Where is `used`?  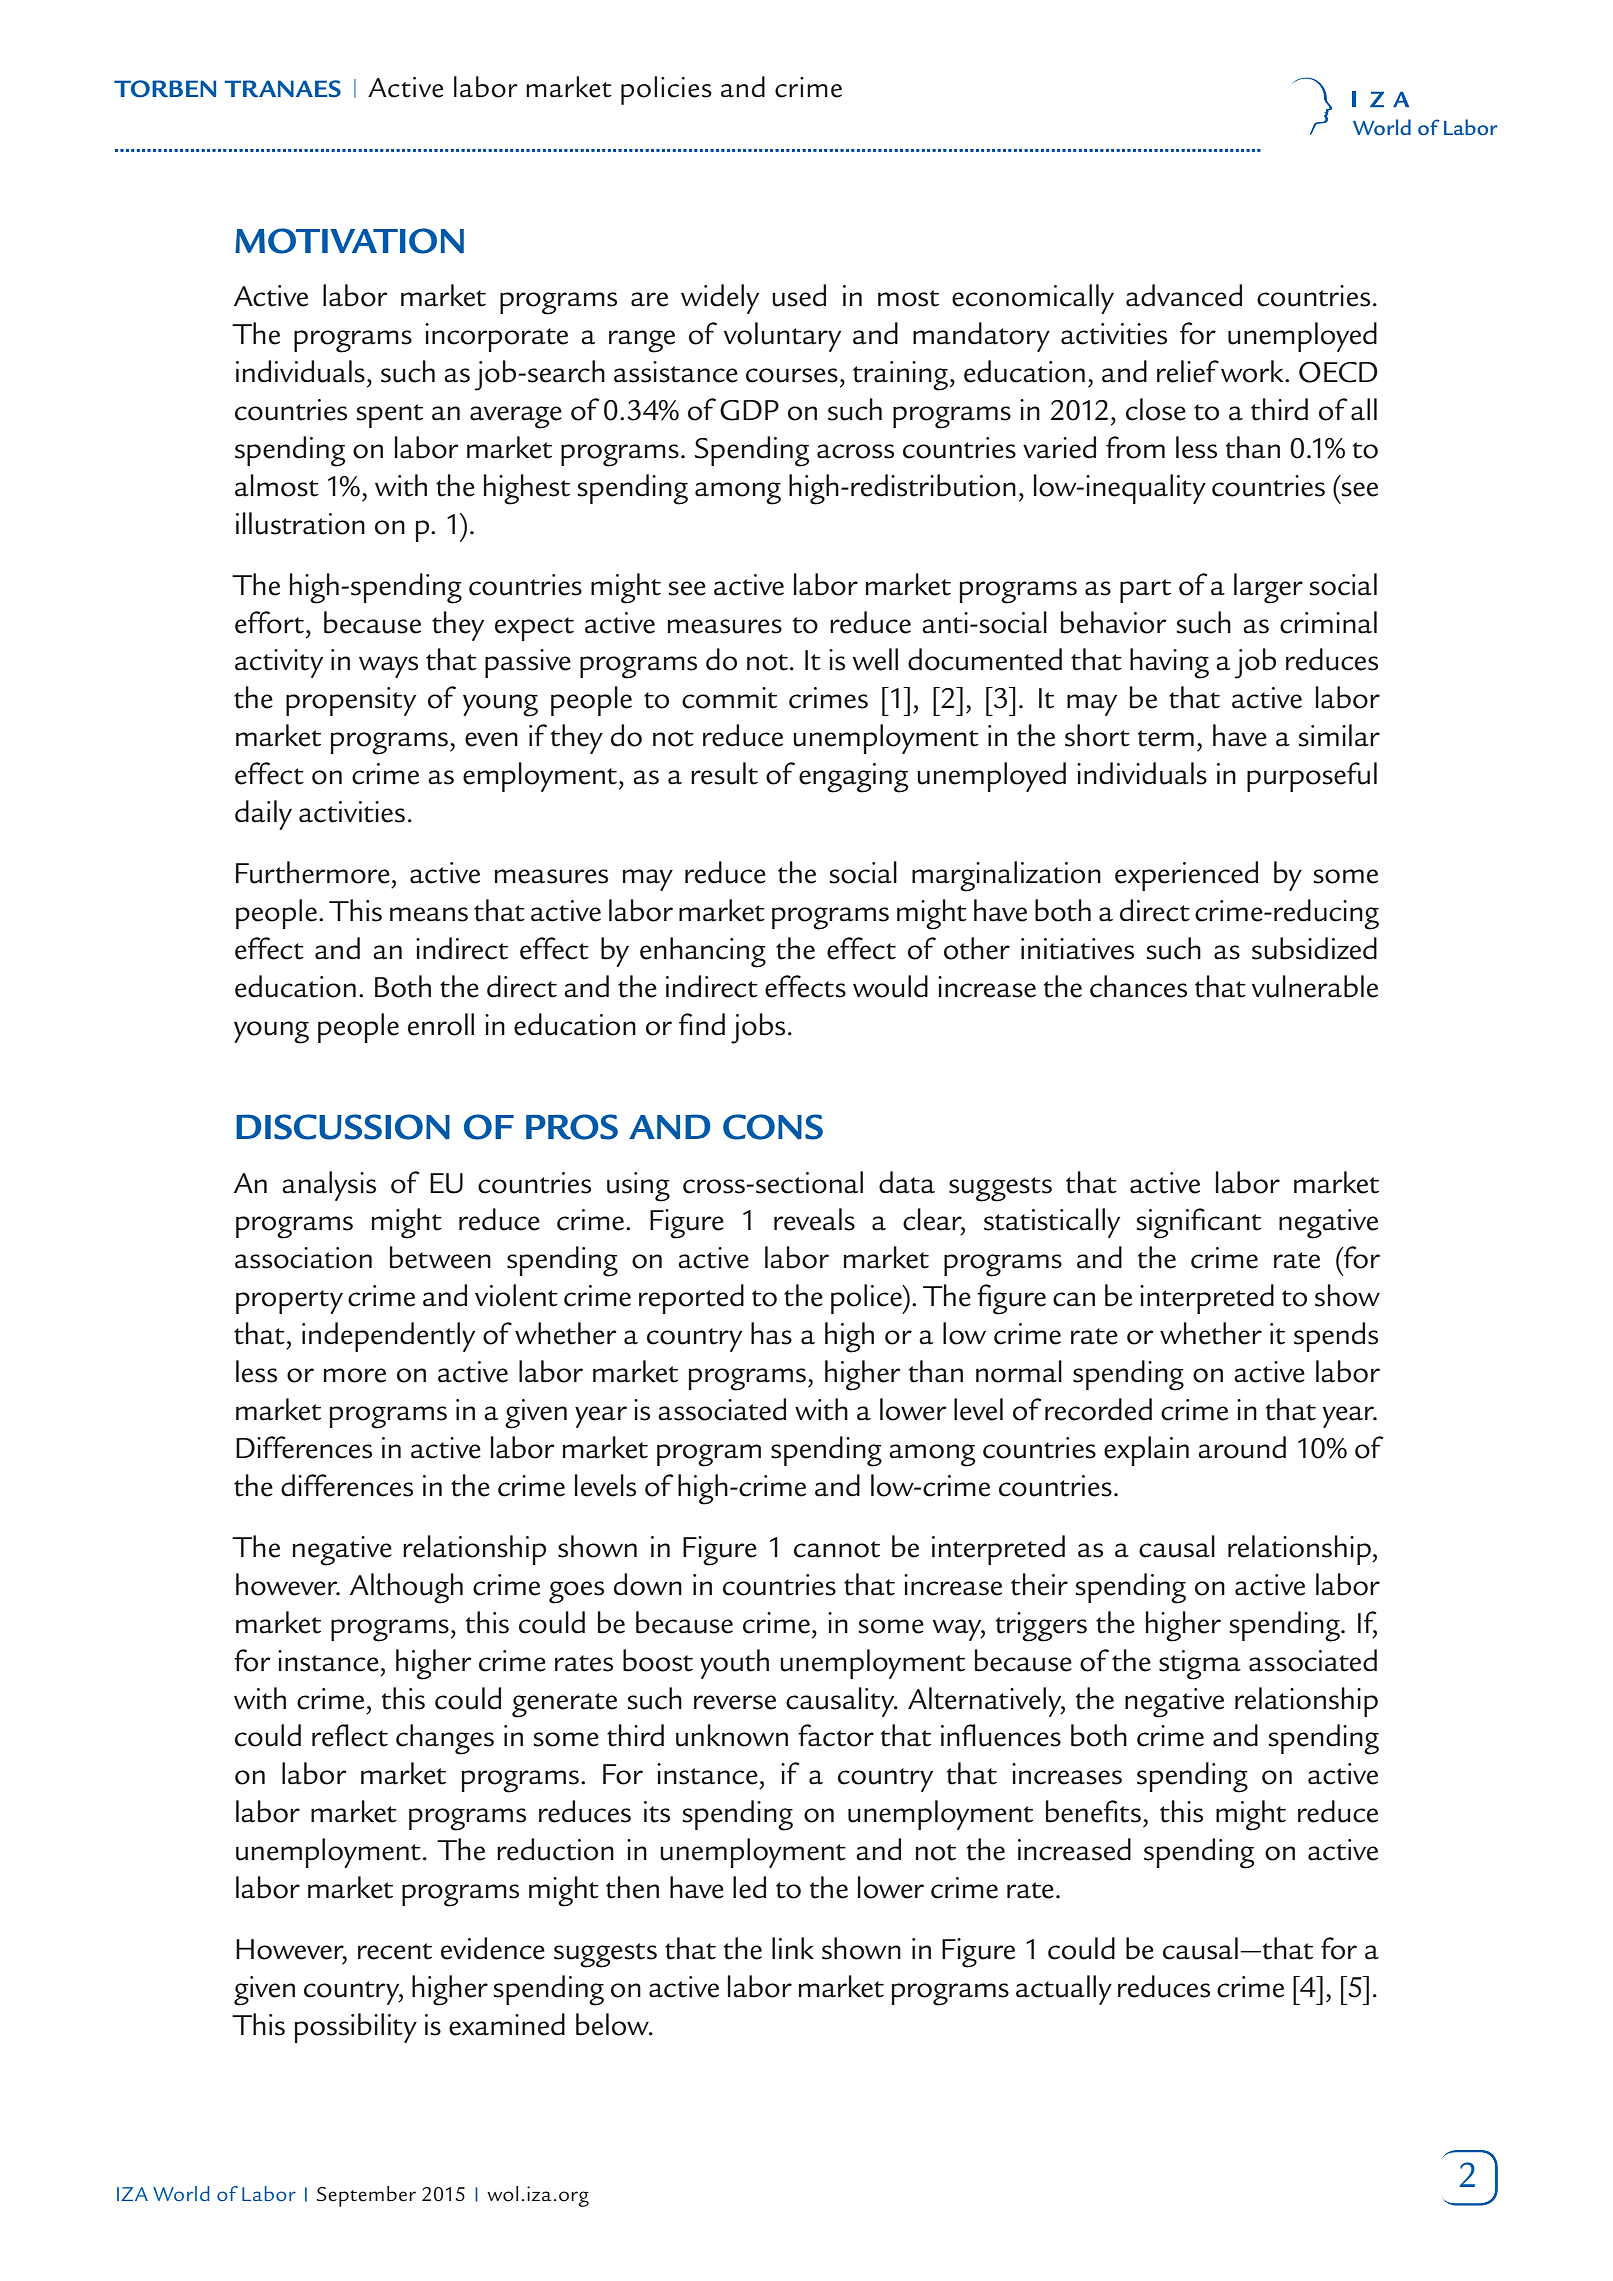 used is located at coordinates (799, 295).
